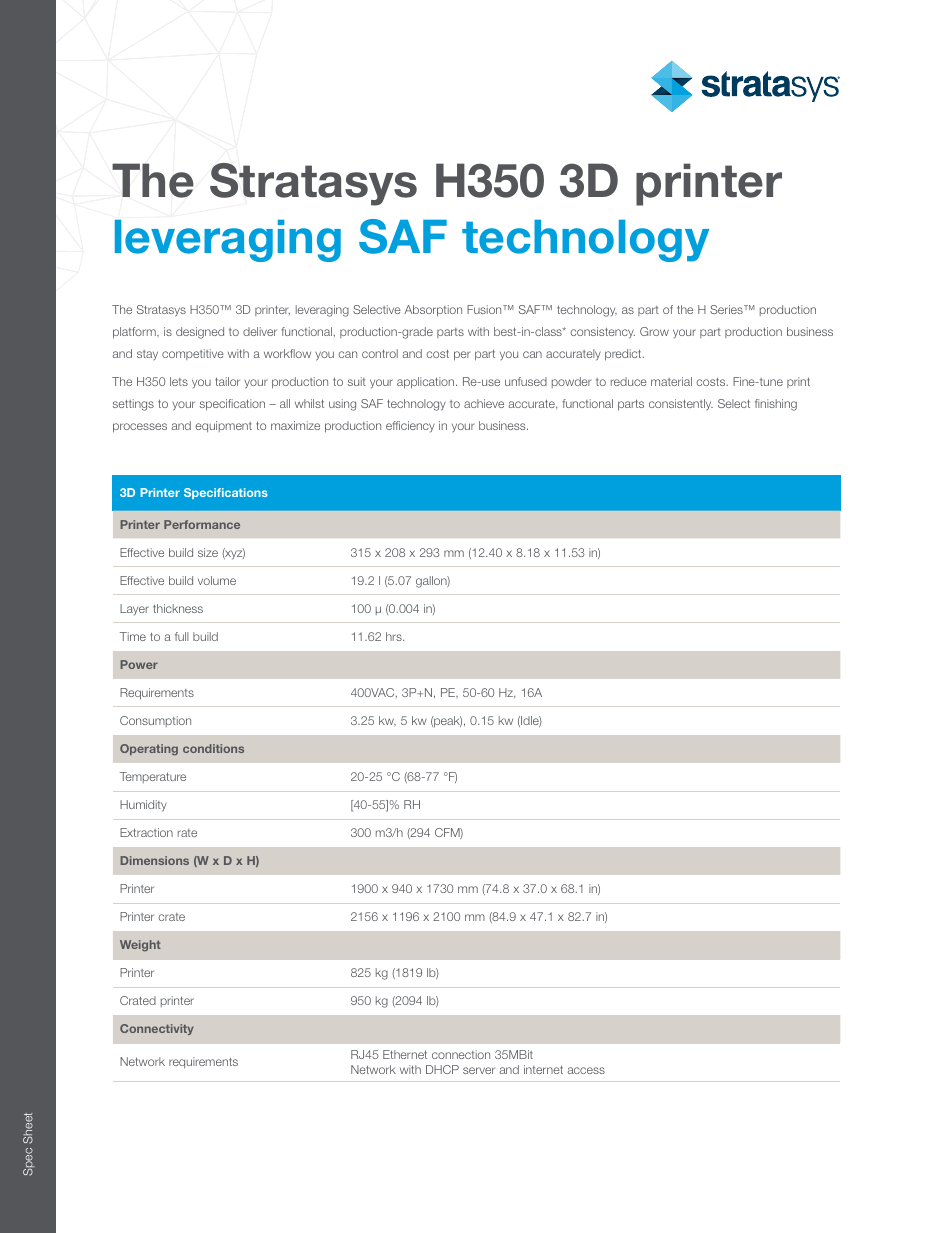  Describe the element at coordinates (155, 721) in the page. I see `Consumption` at that location.
